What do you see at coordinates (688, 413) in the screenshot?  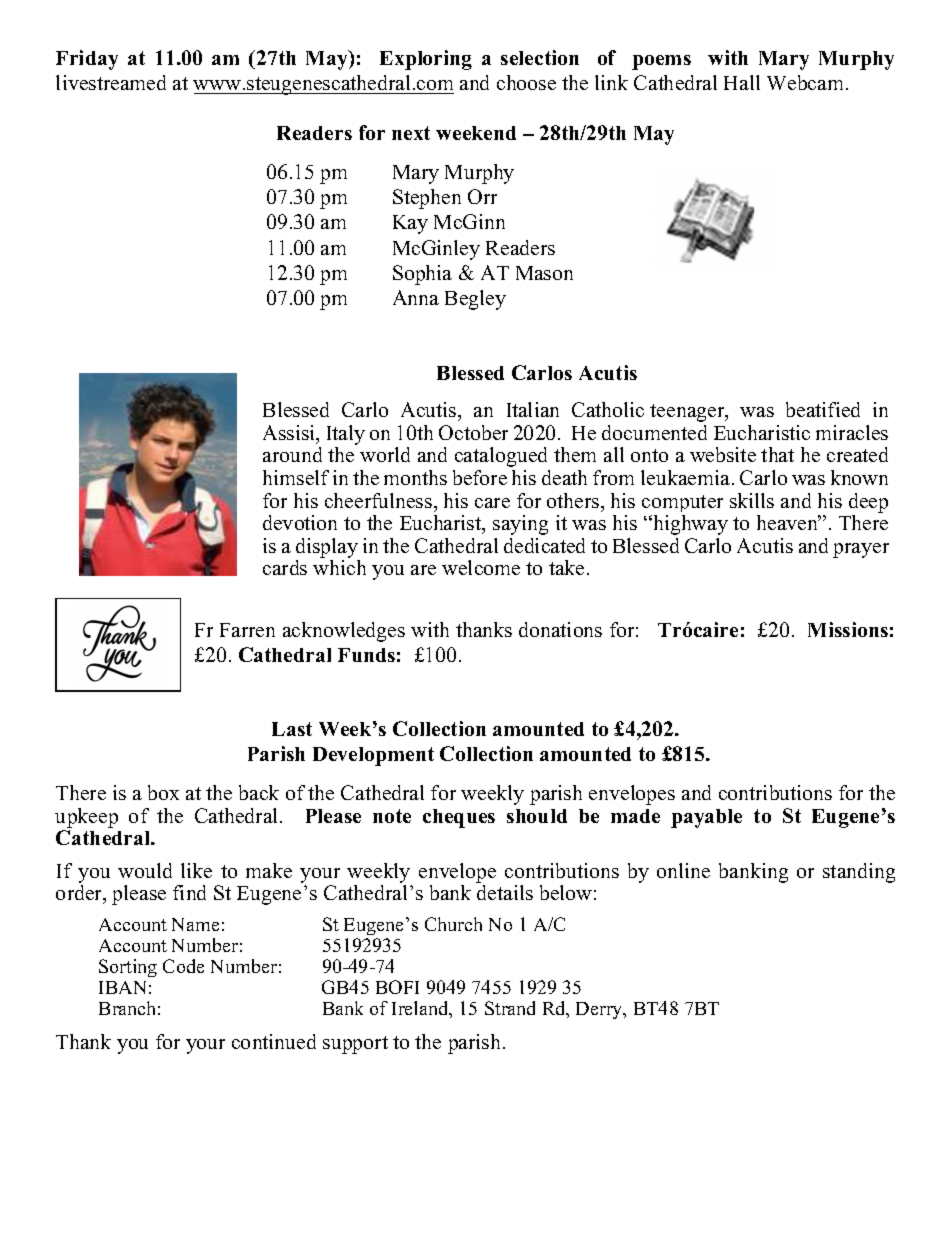 I see `teenager` at bounding box center [688, 413].
